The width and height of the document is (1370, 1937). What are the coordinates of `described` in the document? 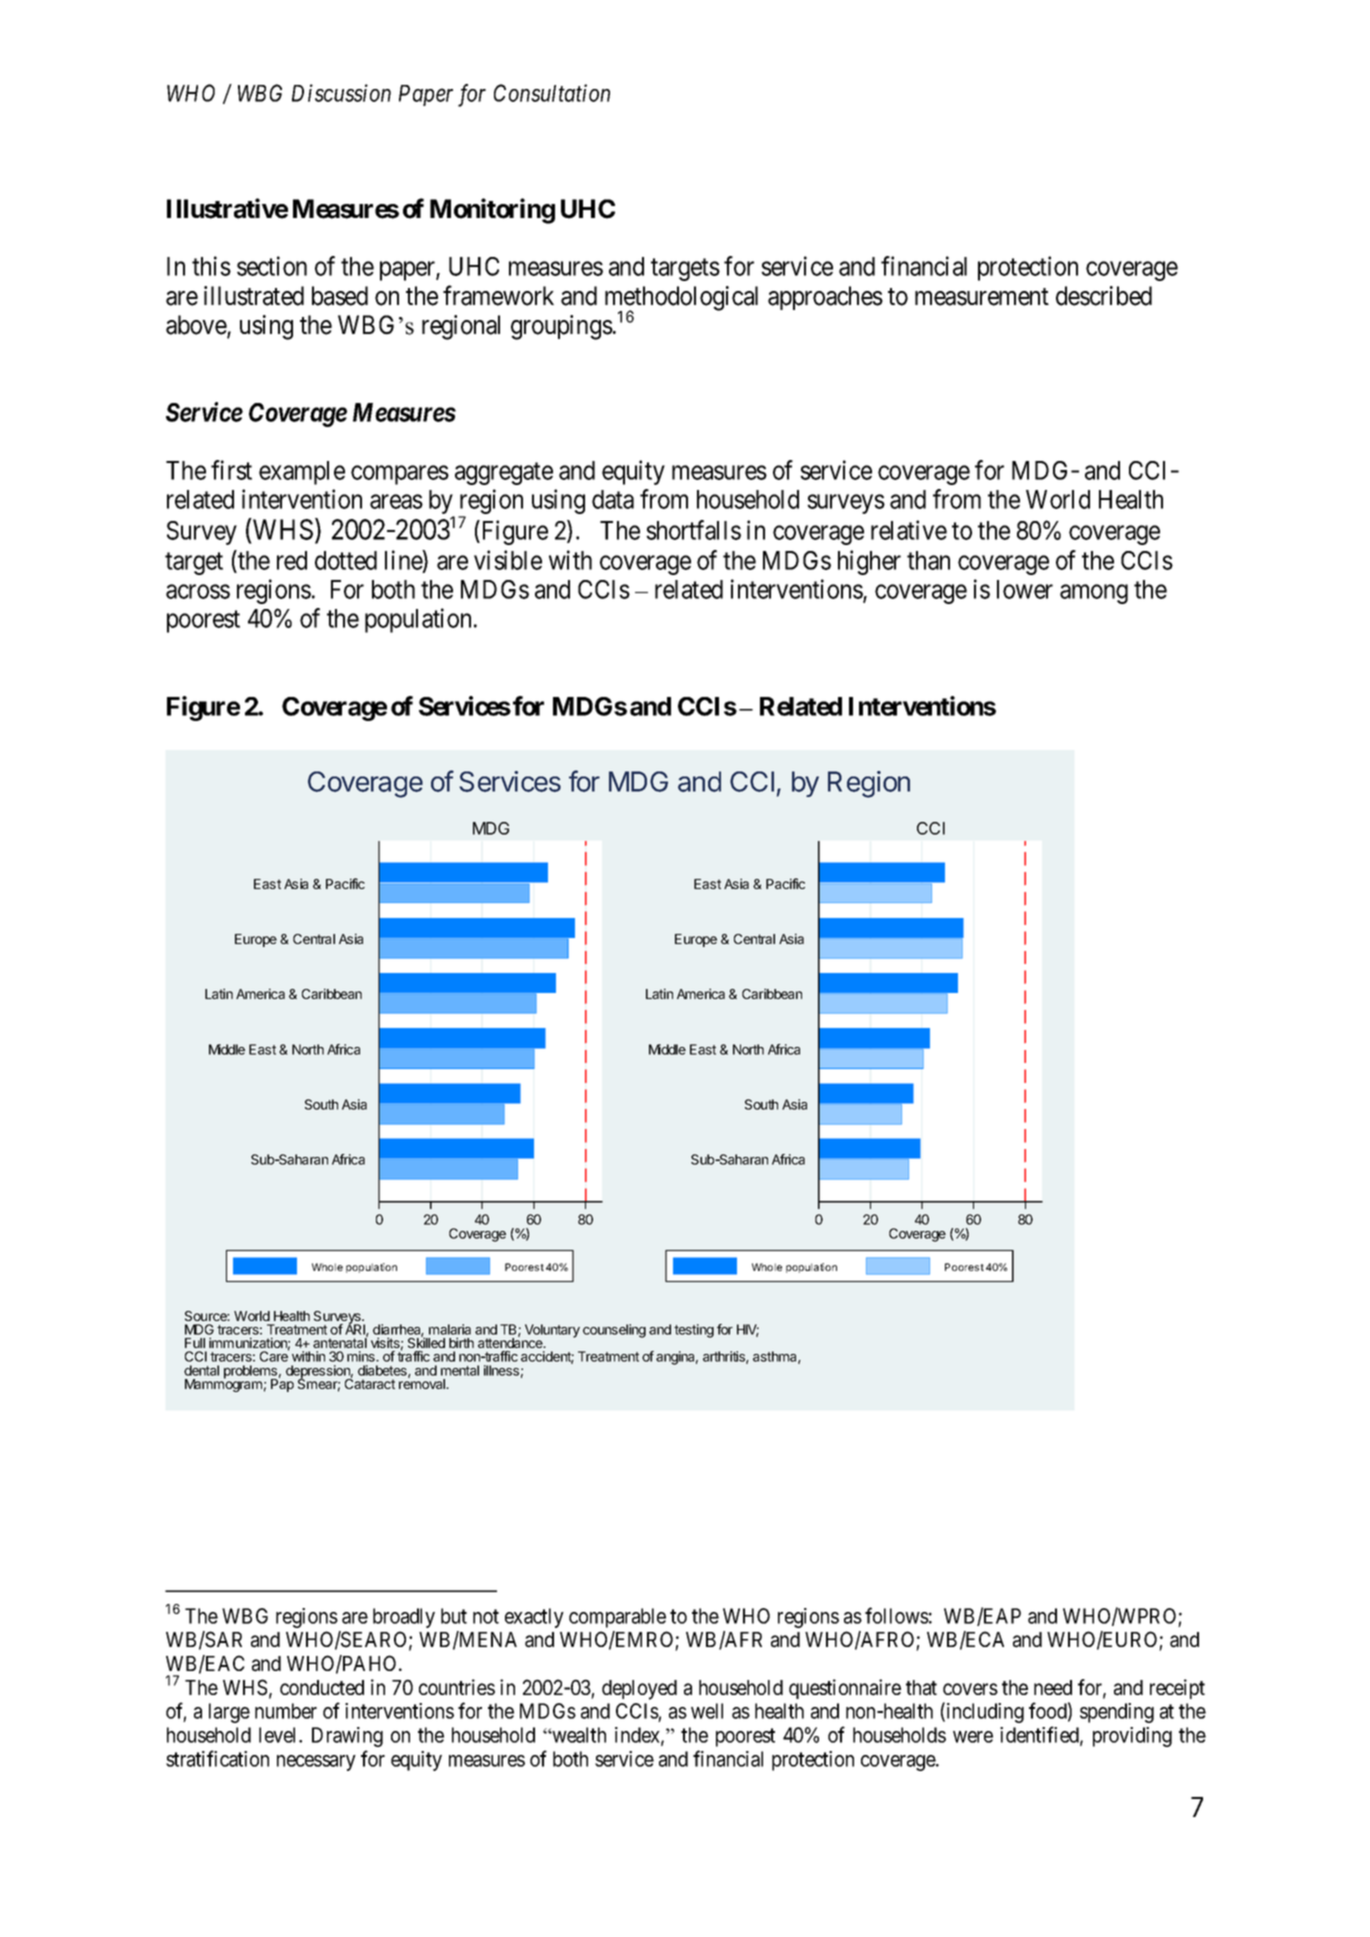 It's located at (1104, 296).
